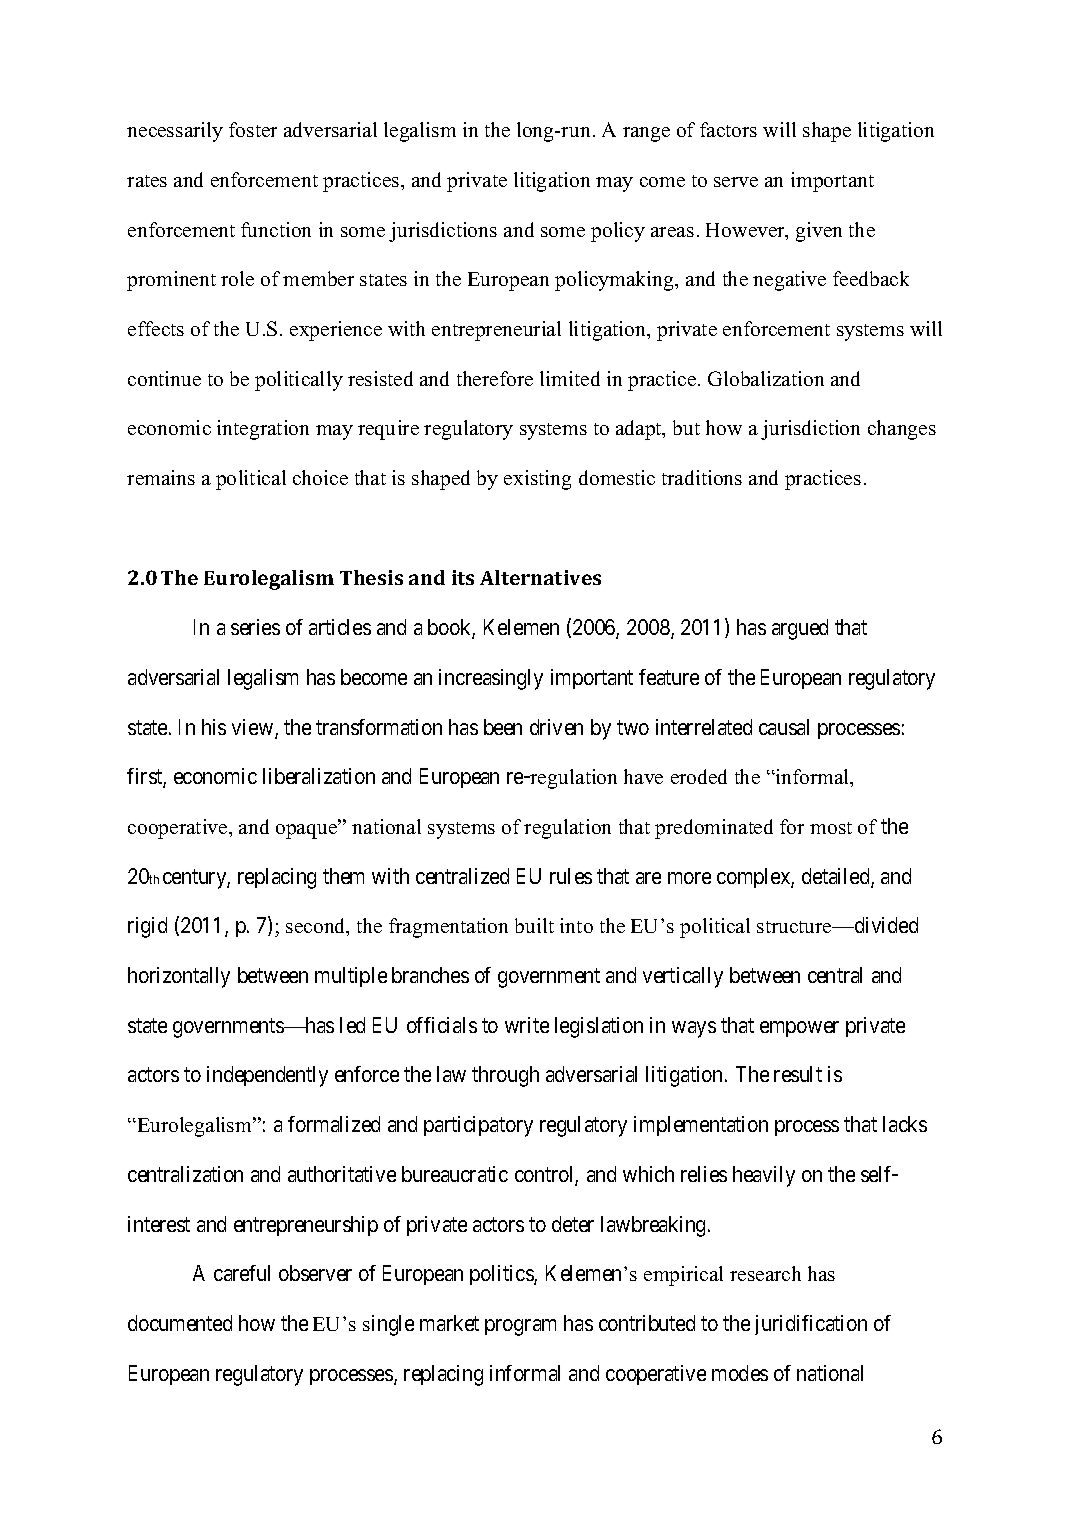 This screenshot has width=1071, height=1514. Describe the element at coordinates (520, 1327) in the screenshot. I see `program` at that location.
